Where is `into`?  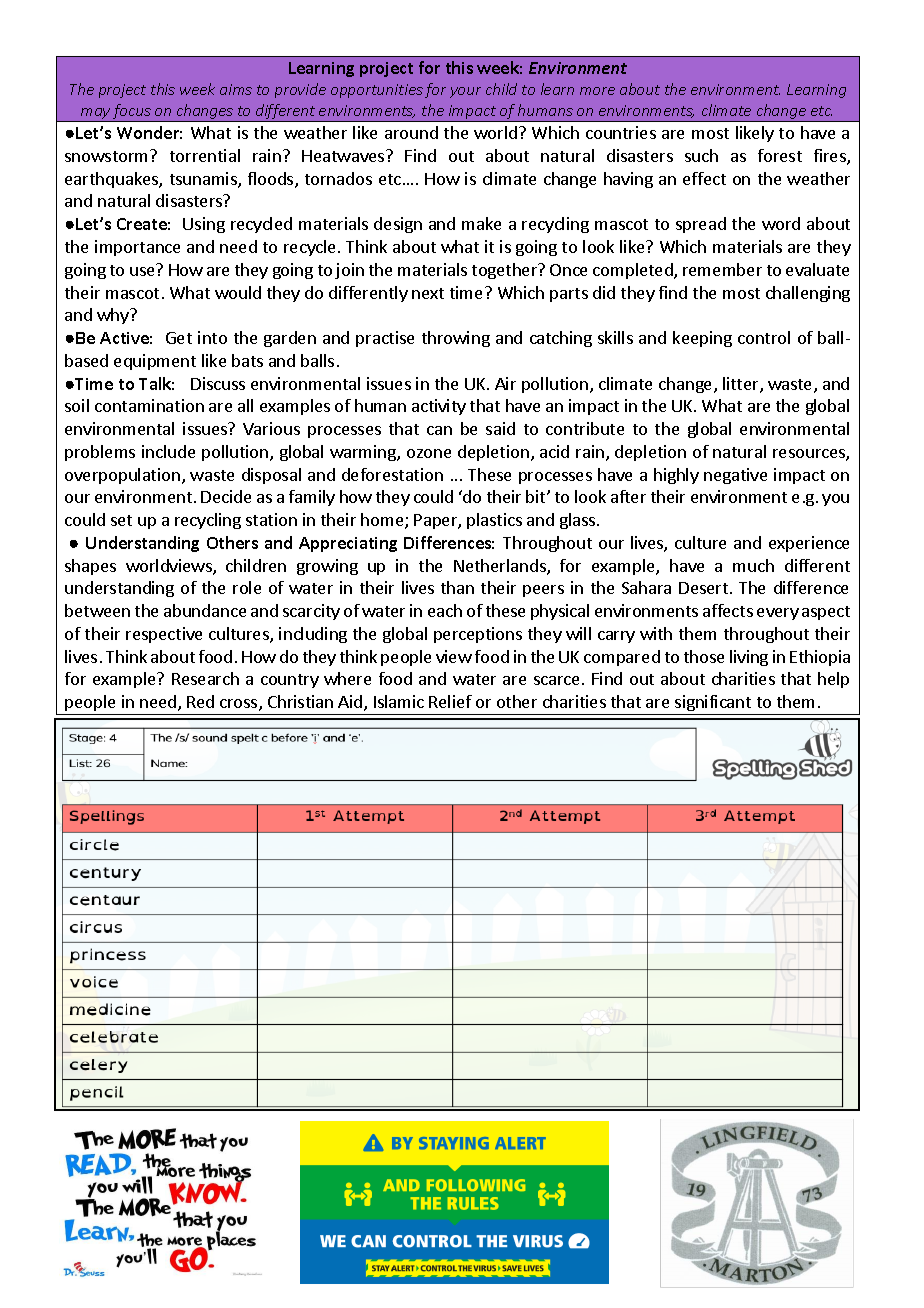 into is located at coordinates (212, 337).
